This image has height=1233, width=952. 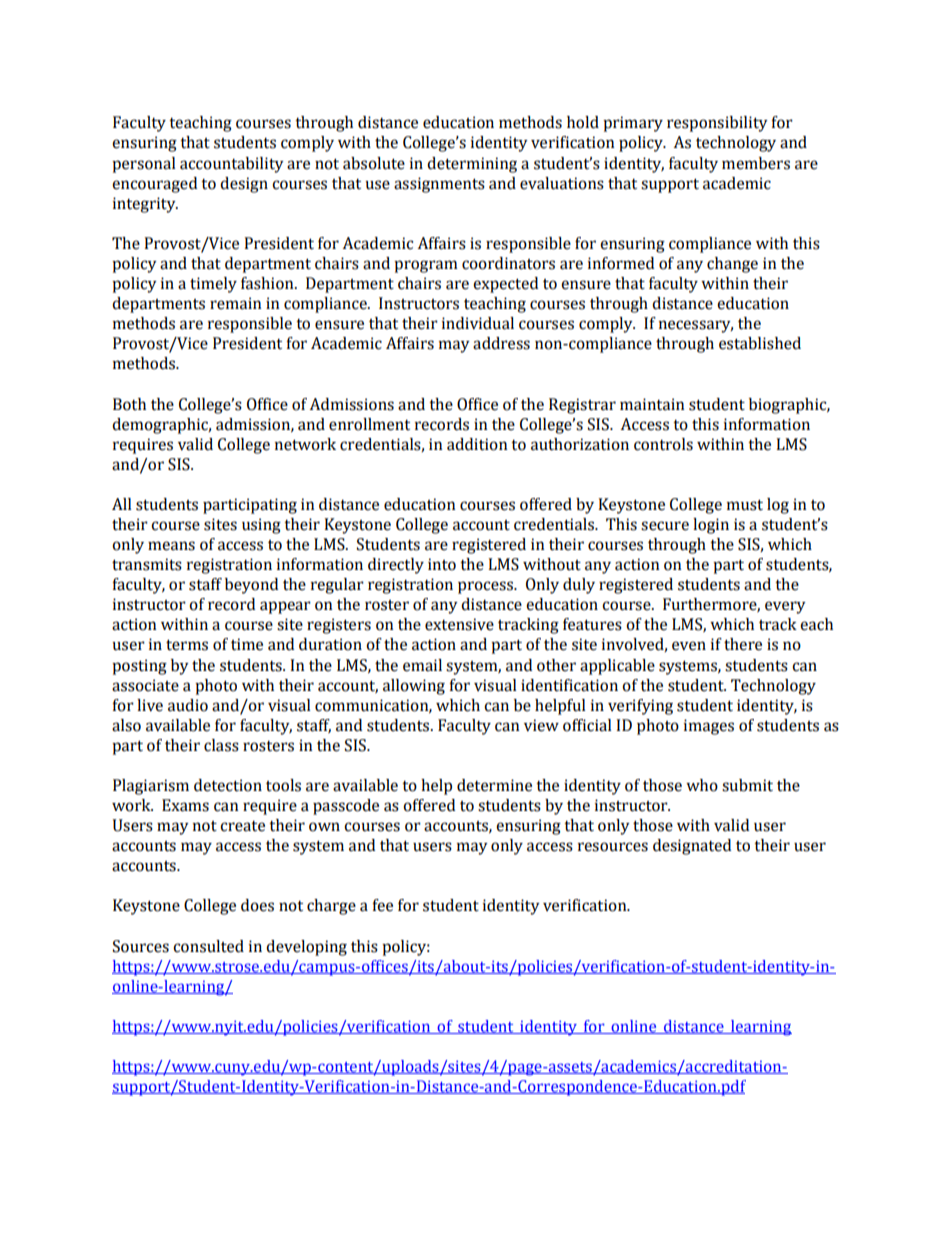 I want to click on personal, so click(x=144, y=165).
